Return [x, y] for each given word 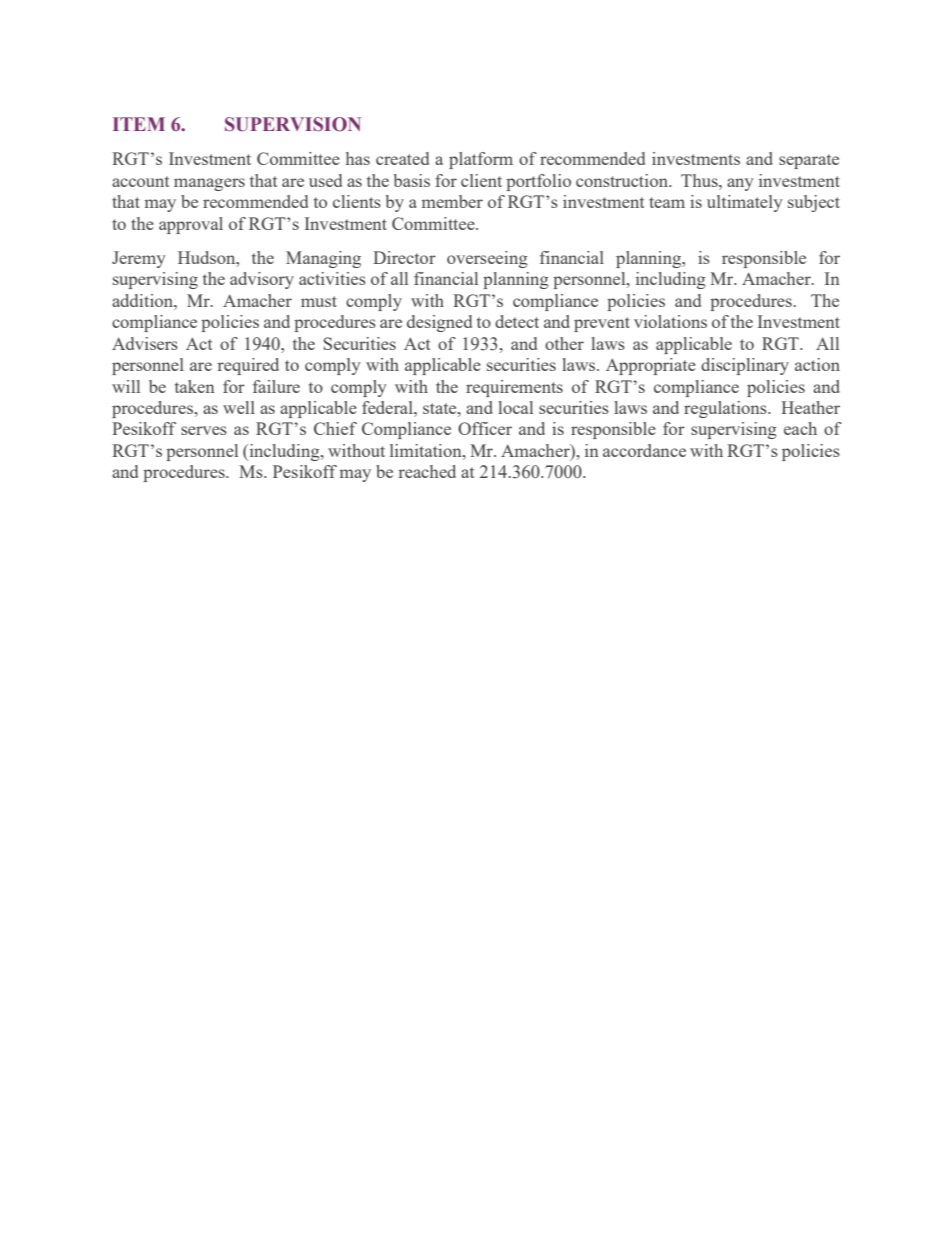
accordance [644, 450]
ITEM [139, 124]
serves [204, 430]
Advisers [145, 343]
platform [481, 160]
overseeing [487, 259]
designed [439, 323]
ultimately [745, 203]
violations [670, 321]
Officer [485, 428]
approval [191, 225]
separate [809, 161]
